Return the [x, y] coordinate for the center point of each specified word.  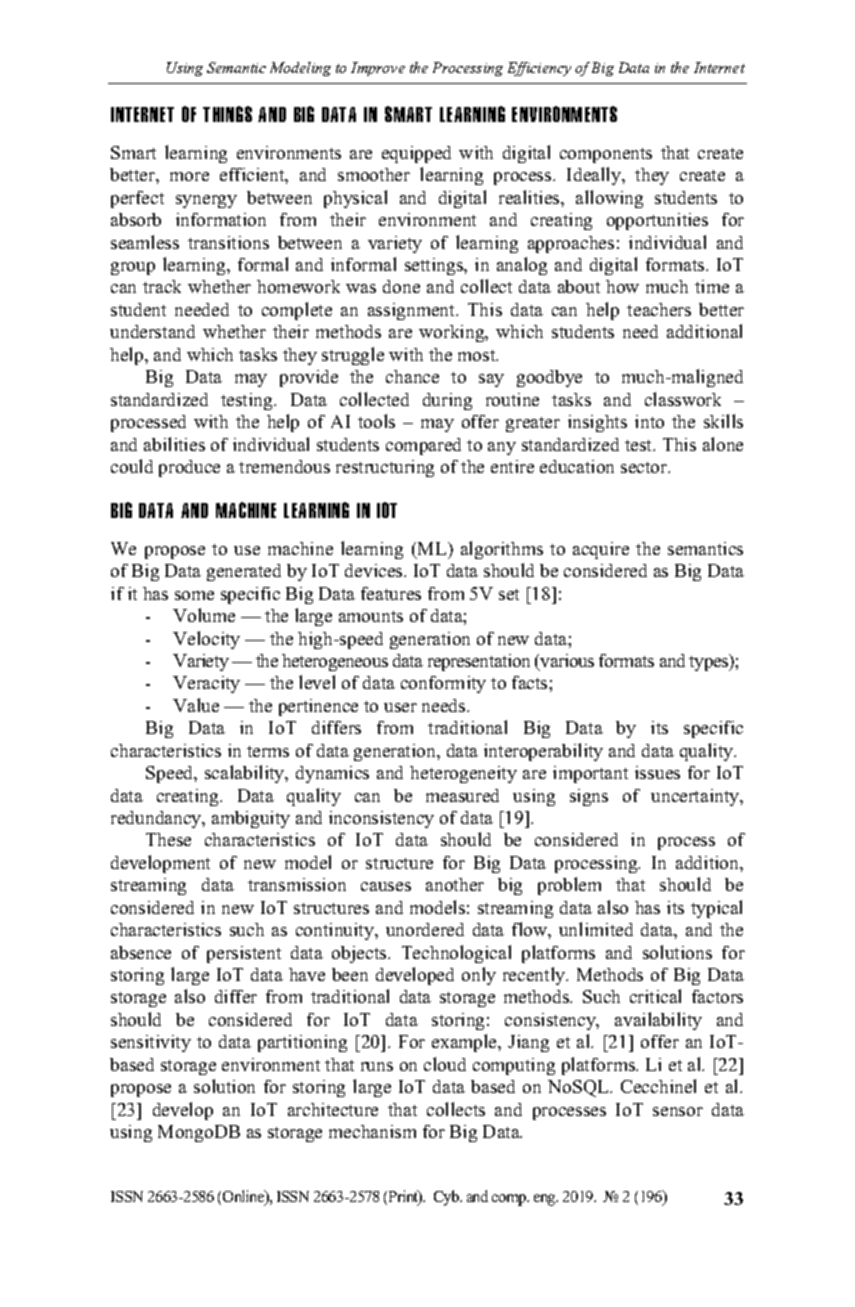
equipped [416, 154]
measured [462, 795]
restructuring [385, 468]
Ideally [595, 176]
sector [645, 467]
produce [189, 468]
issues [657, 772]
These [168, 839]
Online [245, 1197]
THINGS [227, 114]
